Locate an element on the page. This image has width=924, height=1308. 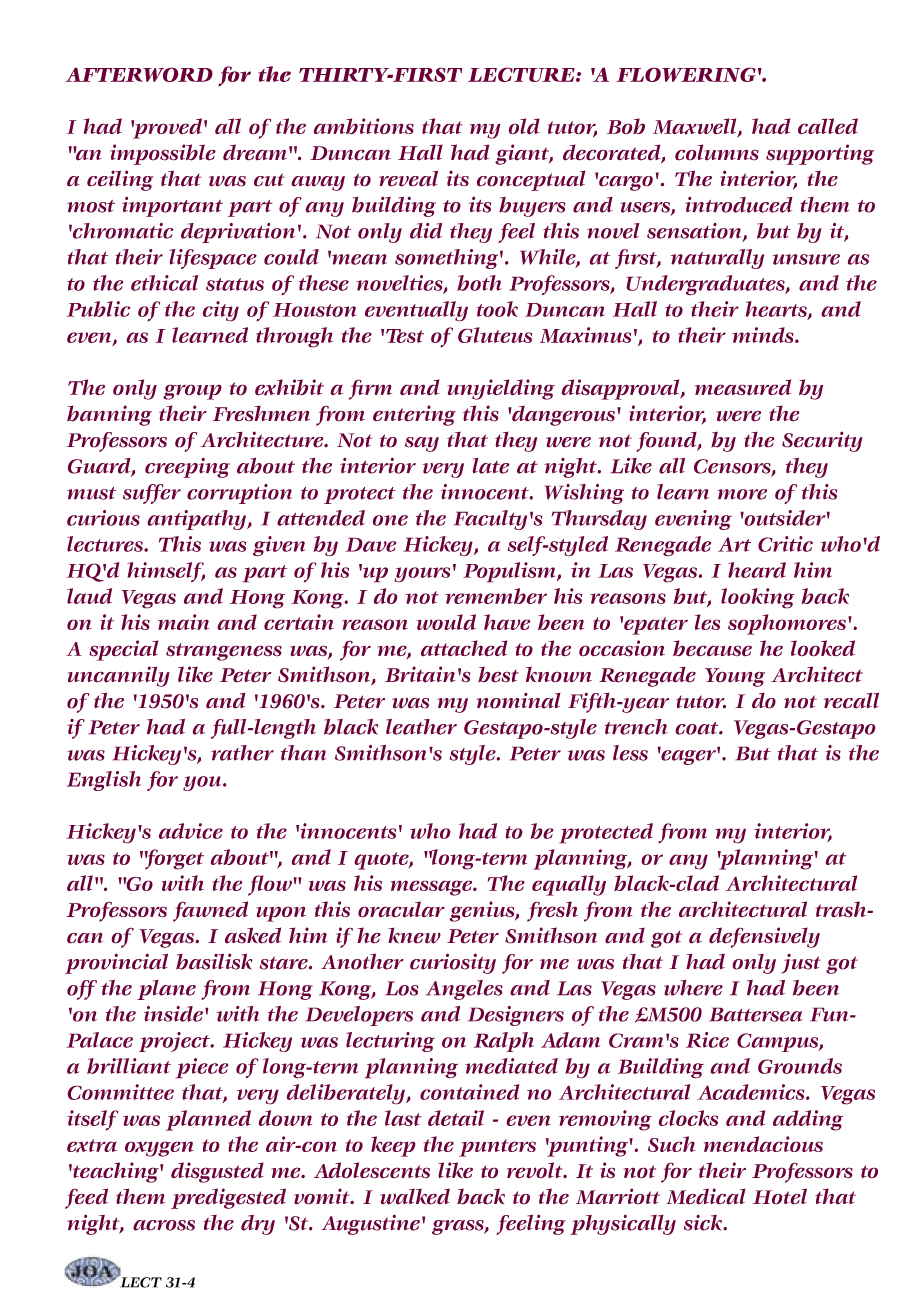
knew is located at coordinates (414, 935).
